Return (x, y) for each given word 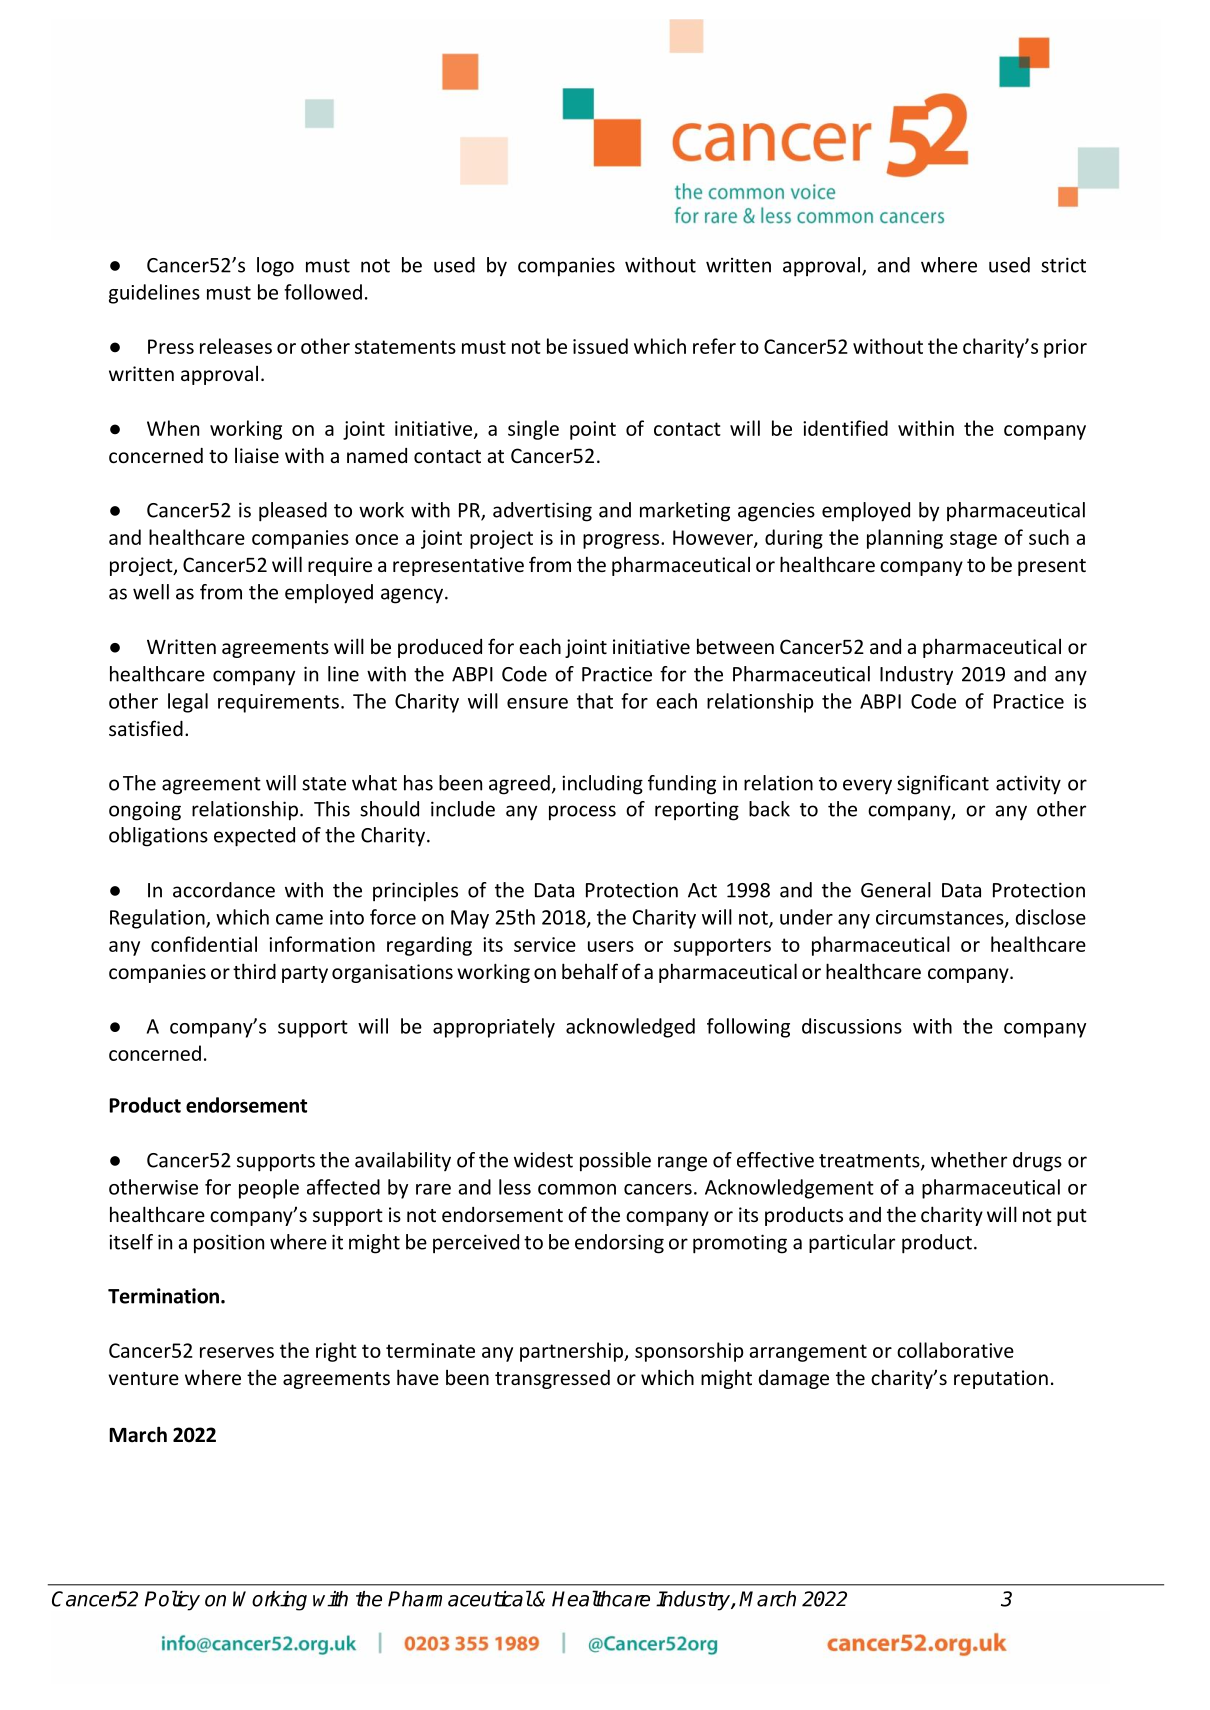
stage (973, 540)
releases (236, 346)
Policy (172, 1600)
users (611, 946)
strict (1063, 265)
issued (600, 346)
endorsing (619, 1244)
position (229, 1244)
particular (852, 1243)
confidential (204, 944)
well (151, 592)
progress (622, 541)
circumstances (941, 918)
